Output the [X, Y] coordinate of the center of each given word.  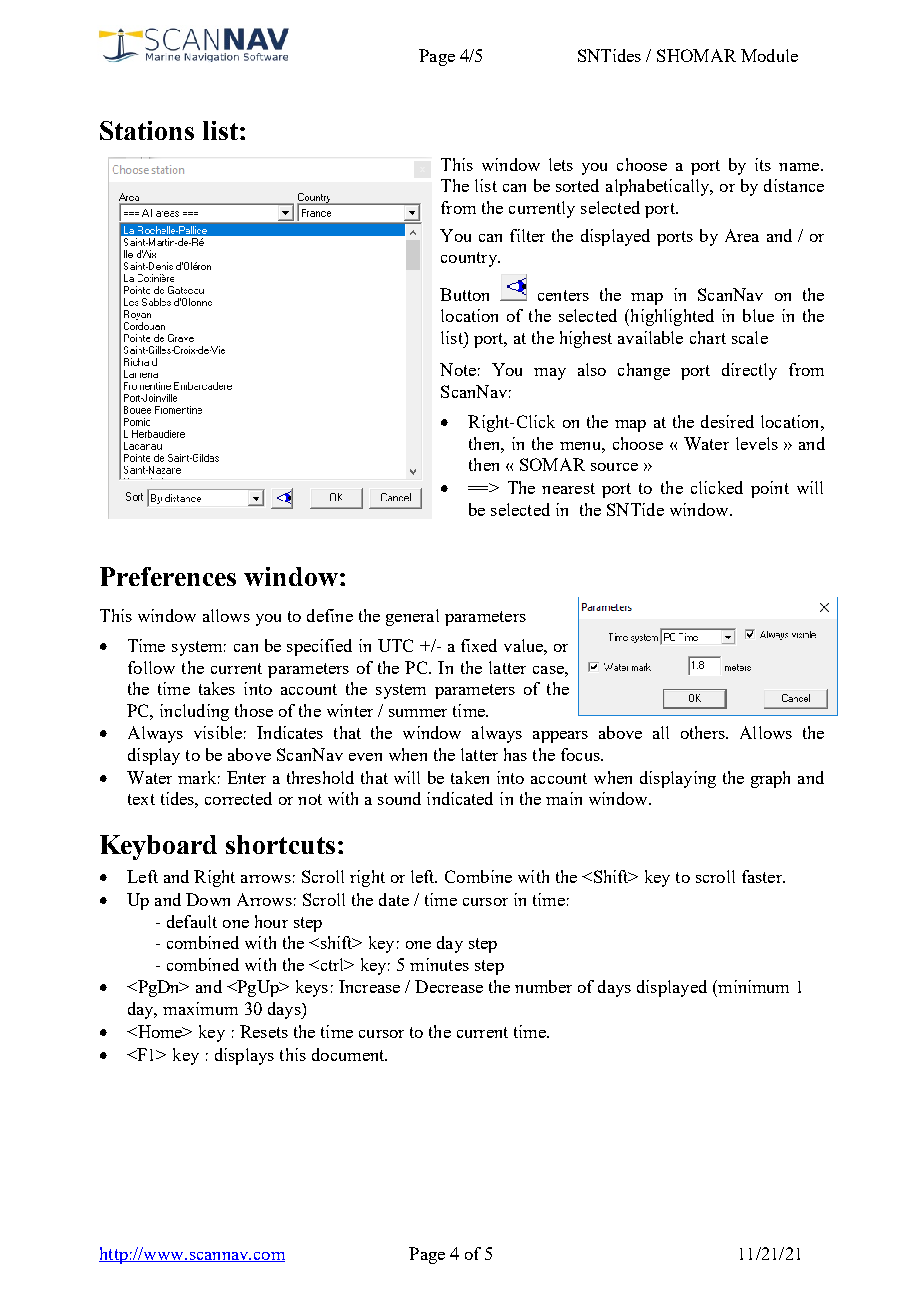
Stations [147, 130]
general [412, 617]
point [770, 489]
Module [769, 55]
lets [561, 164]
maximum [200, 1008]
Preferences [168, 576]
